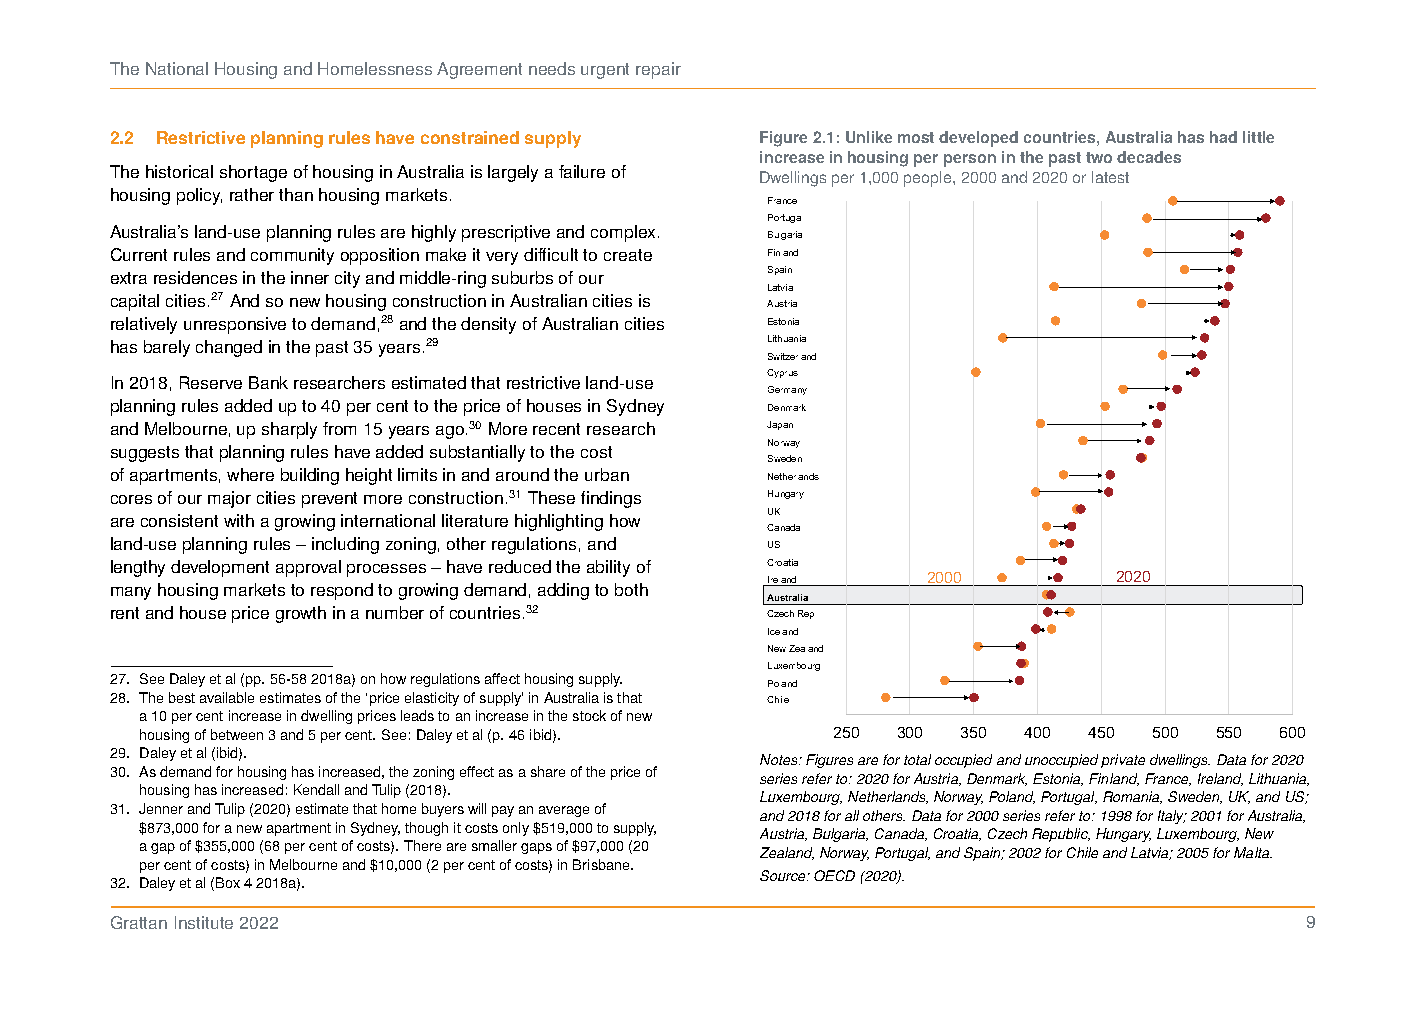  Describe the element at coordinates (1223, 137) in the screenshot. I see `had` at that location.
